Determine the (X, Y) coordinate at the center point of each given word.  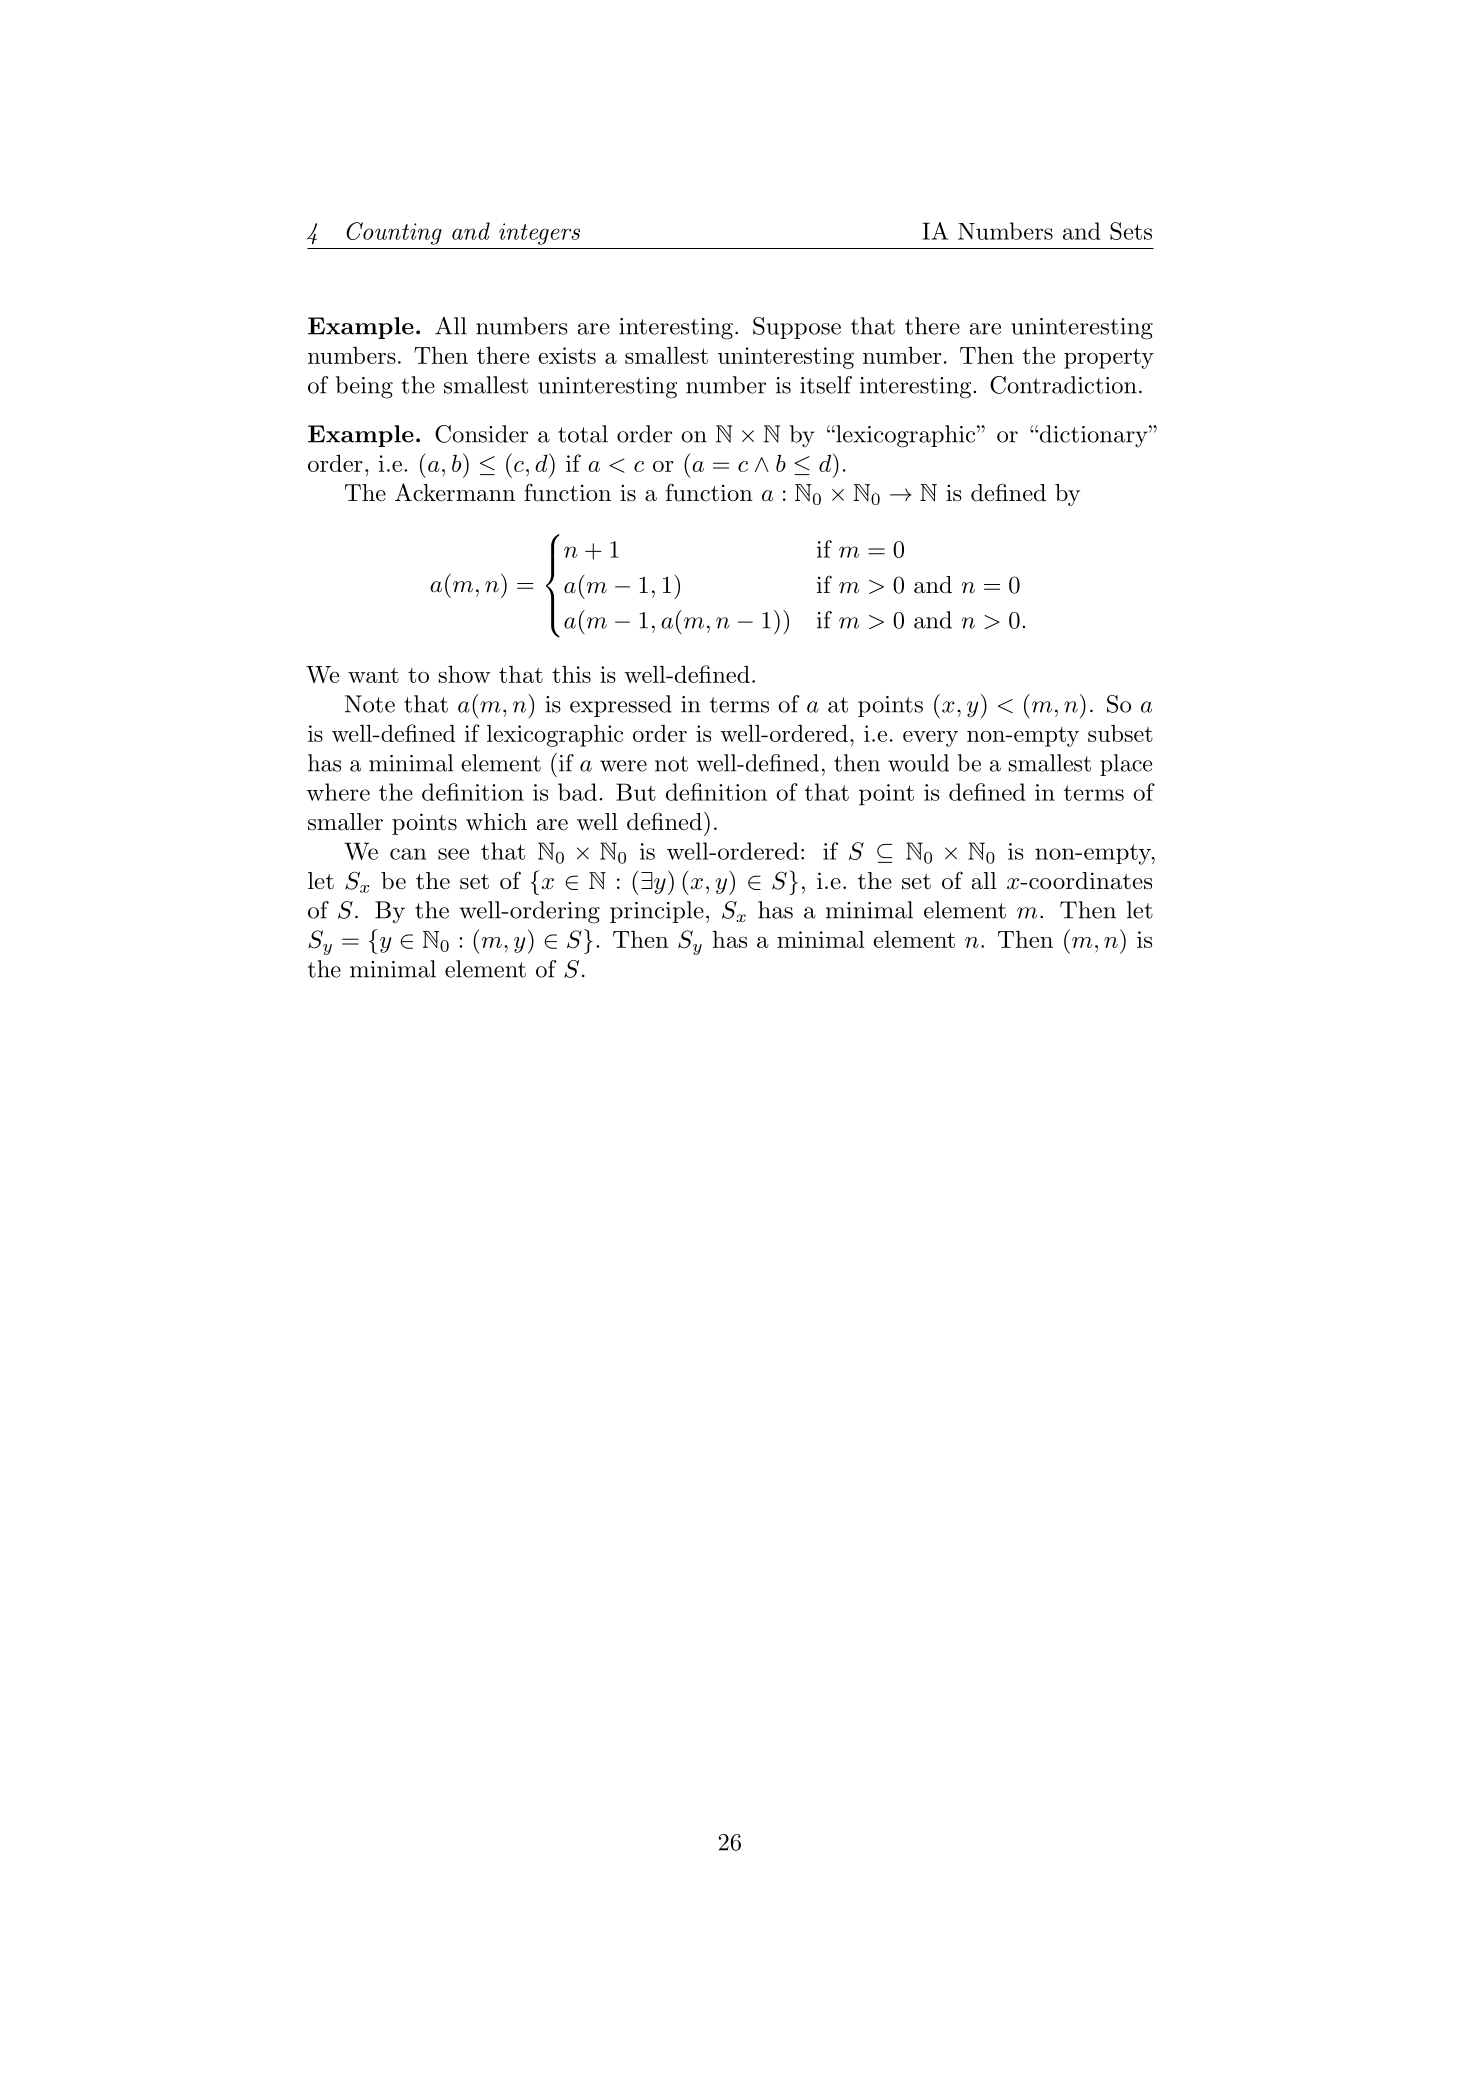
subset (1120, 733)
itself (826, 385)
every (930, 739)
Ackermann (455, 492)
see (453, 854)
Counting (394, 233)
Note (370, 704)
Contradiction (1063, 385)
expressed (621, 706)
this (571, 674)
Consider (481, 434)
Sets (1131, 231)
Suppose (797, 328)
